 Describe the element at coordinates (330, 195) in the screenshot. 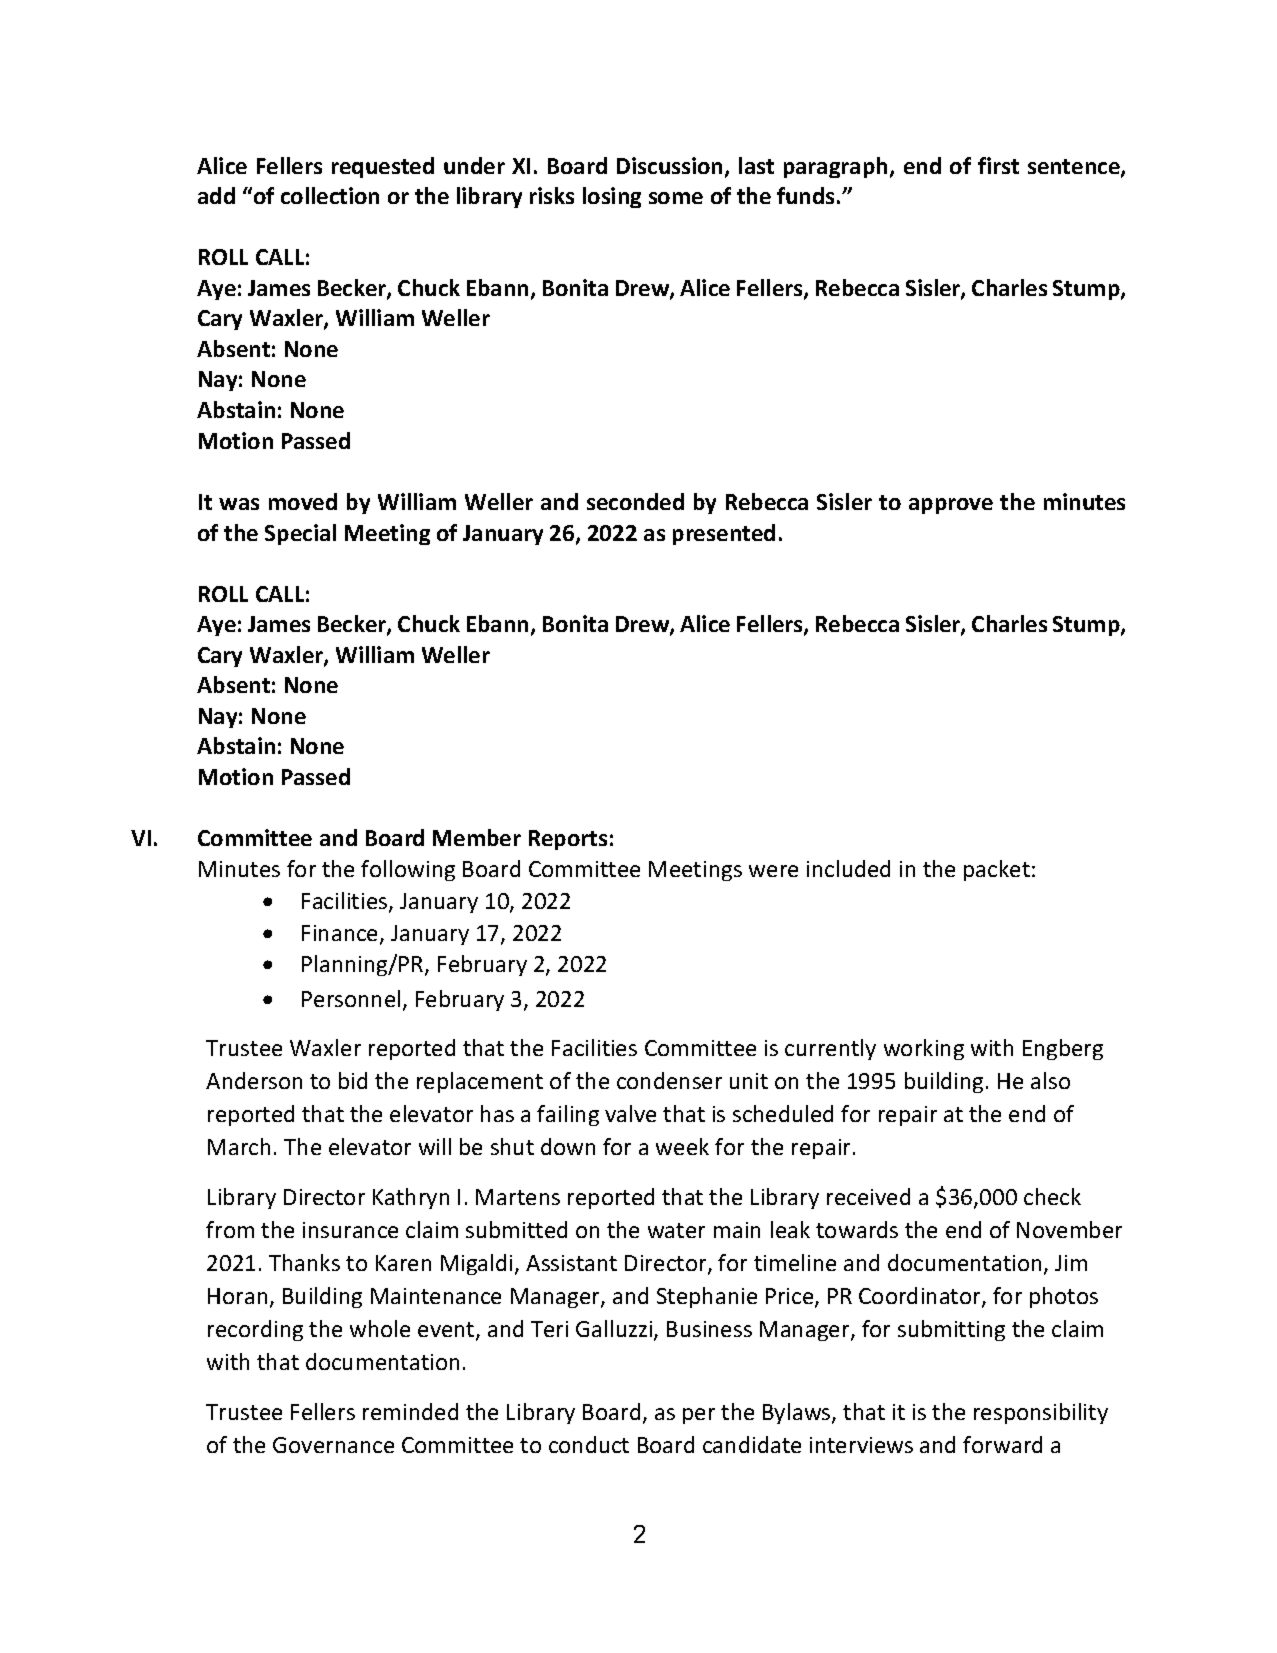

I see `collection` at that location.
